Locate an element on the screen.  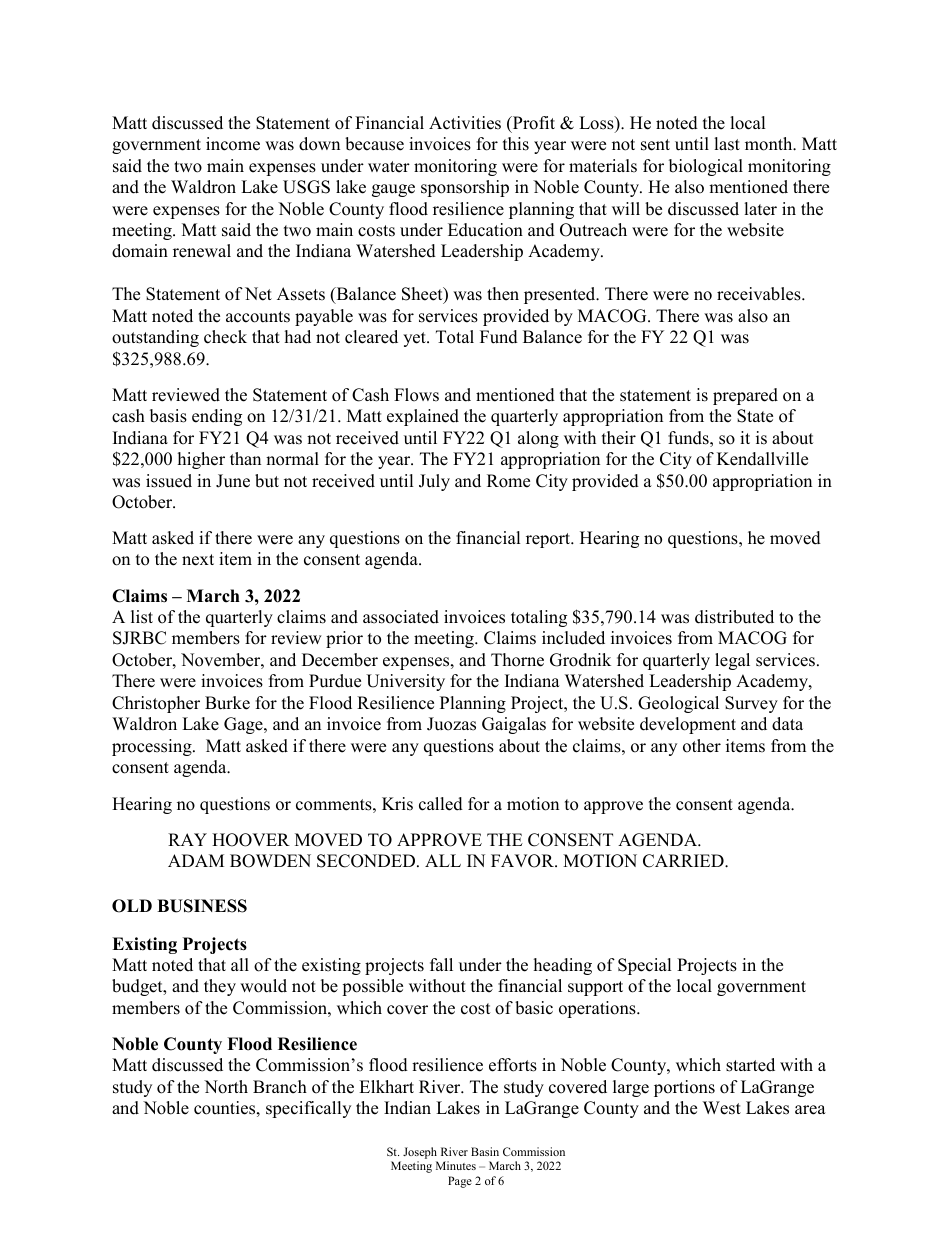
Burke is located at coordinates (227, 703).
